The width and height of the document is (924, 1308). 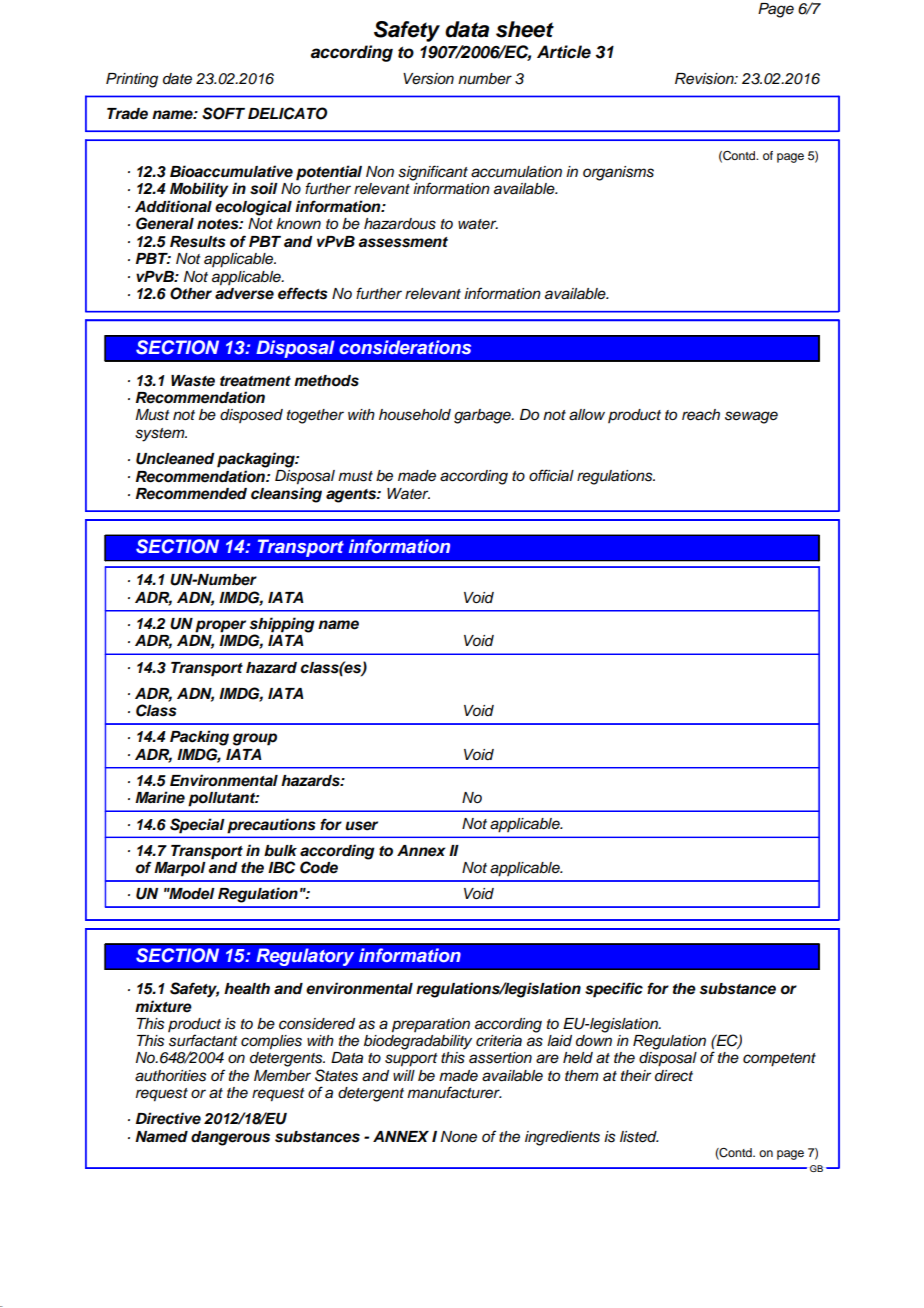 I want to click on manufacturer, so click(x=454, y=1092).
